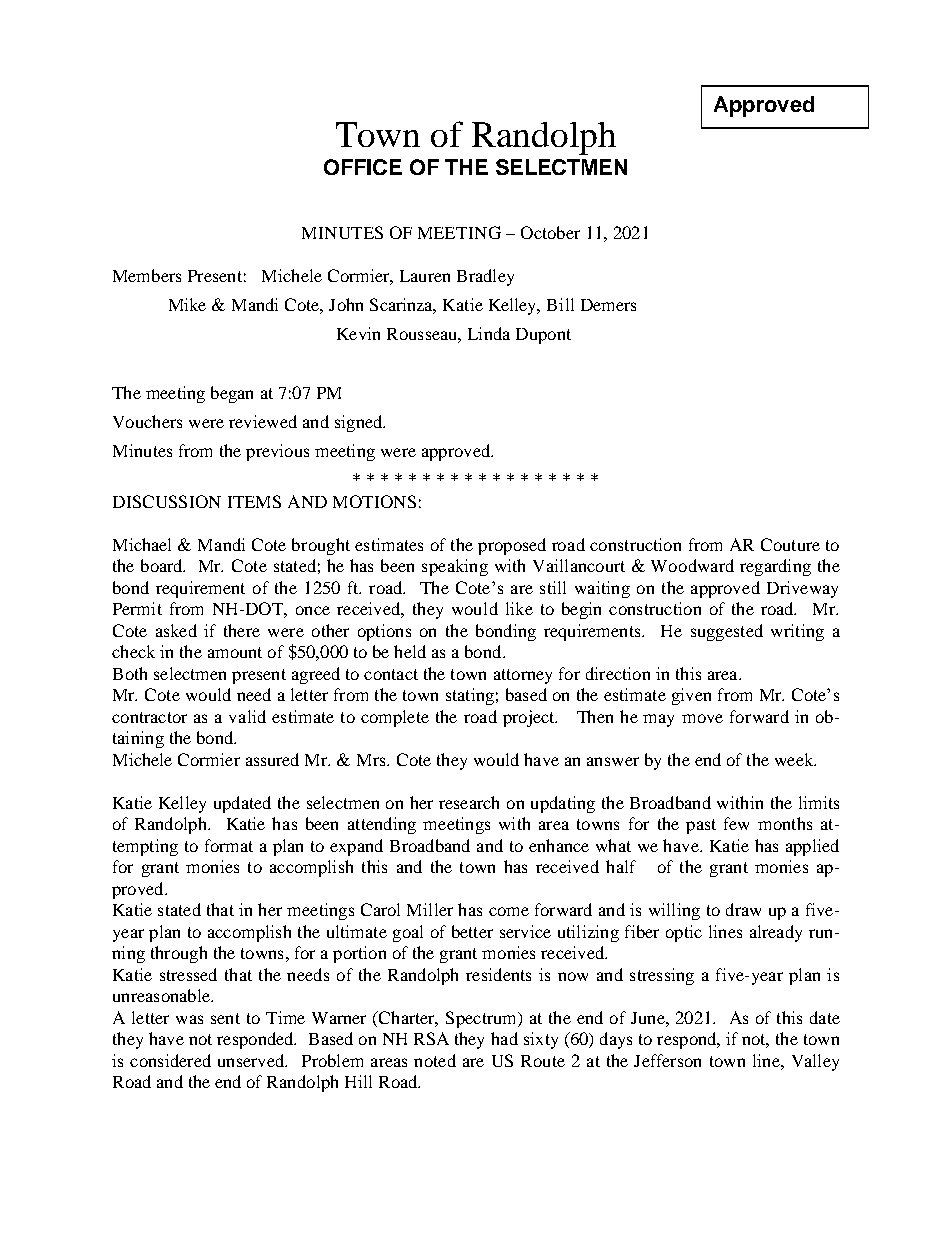 The image size is (952, 1233). What do you see at coordinates (147, 275) in the document?
I see `Members` at bounding box center [147, 275].
